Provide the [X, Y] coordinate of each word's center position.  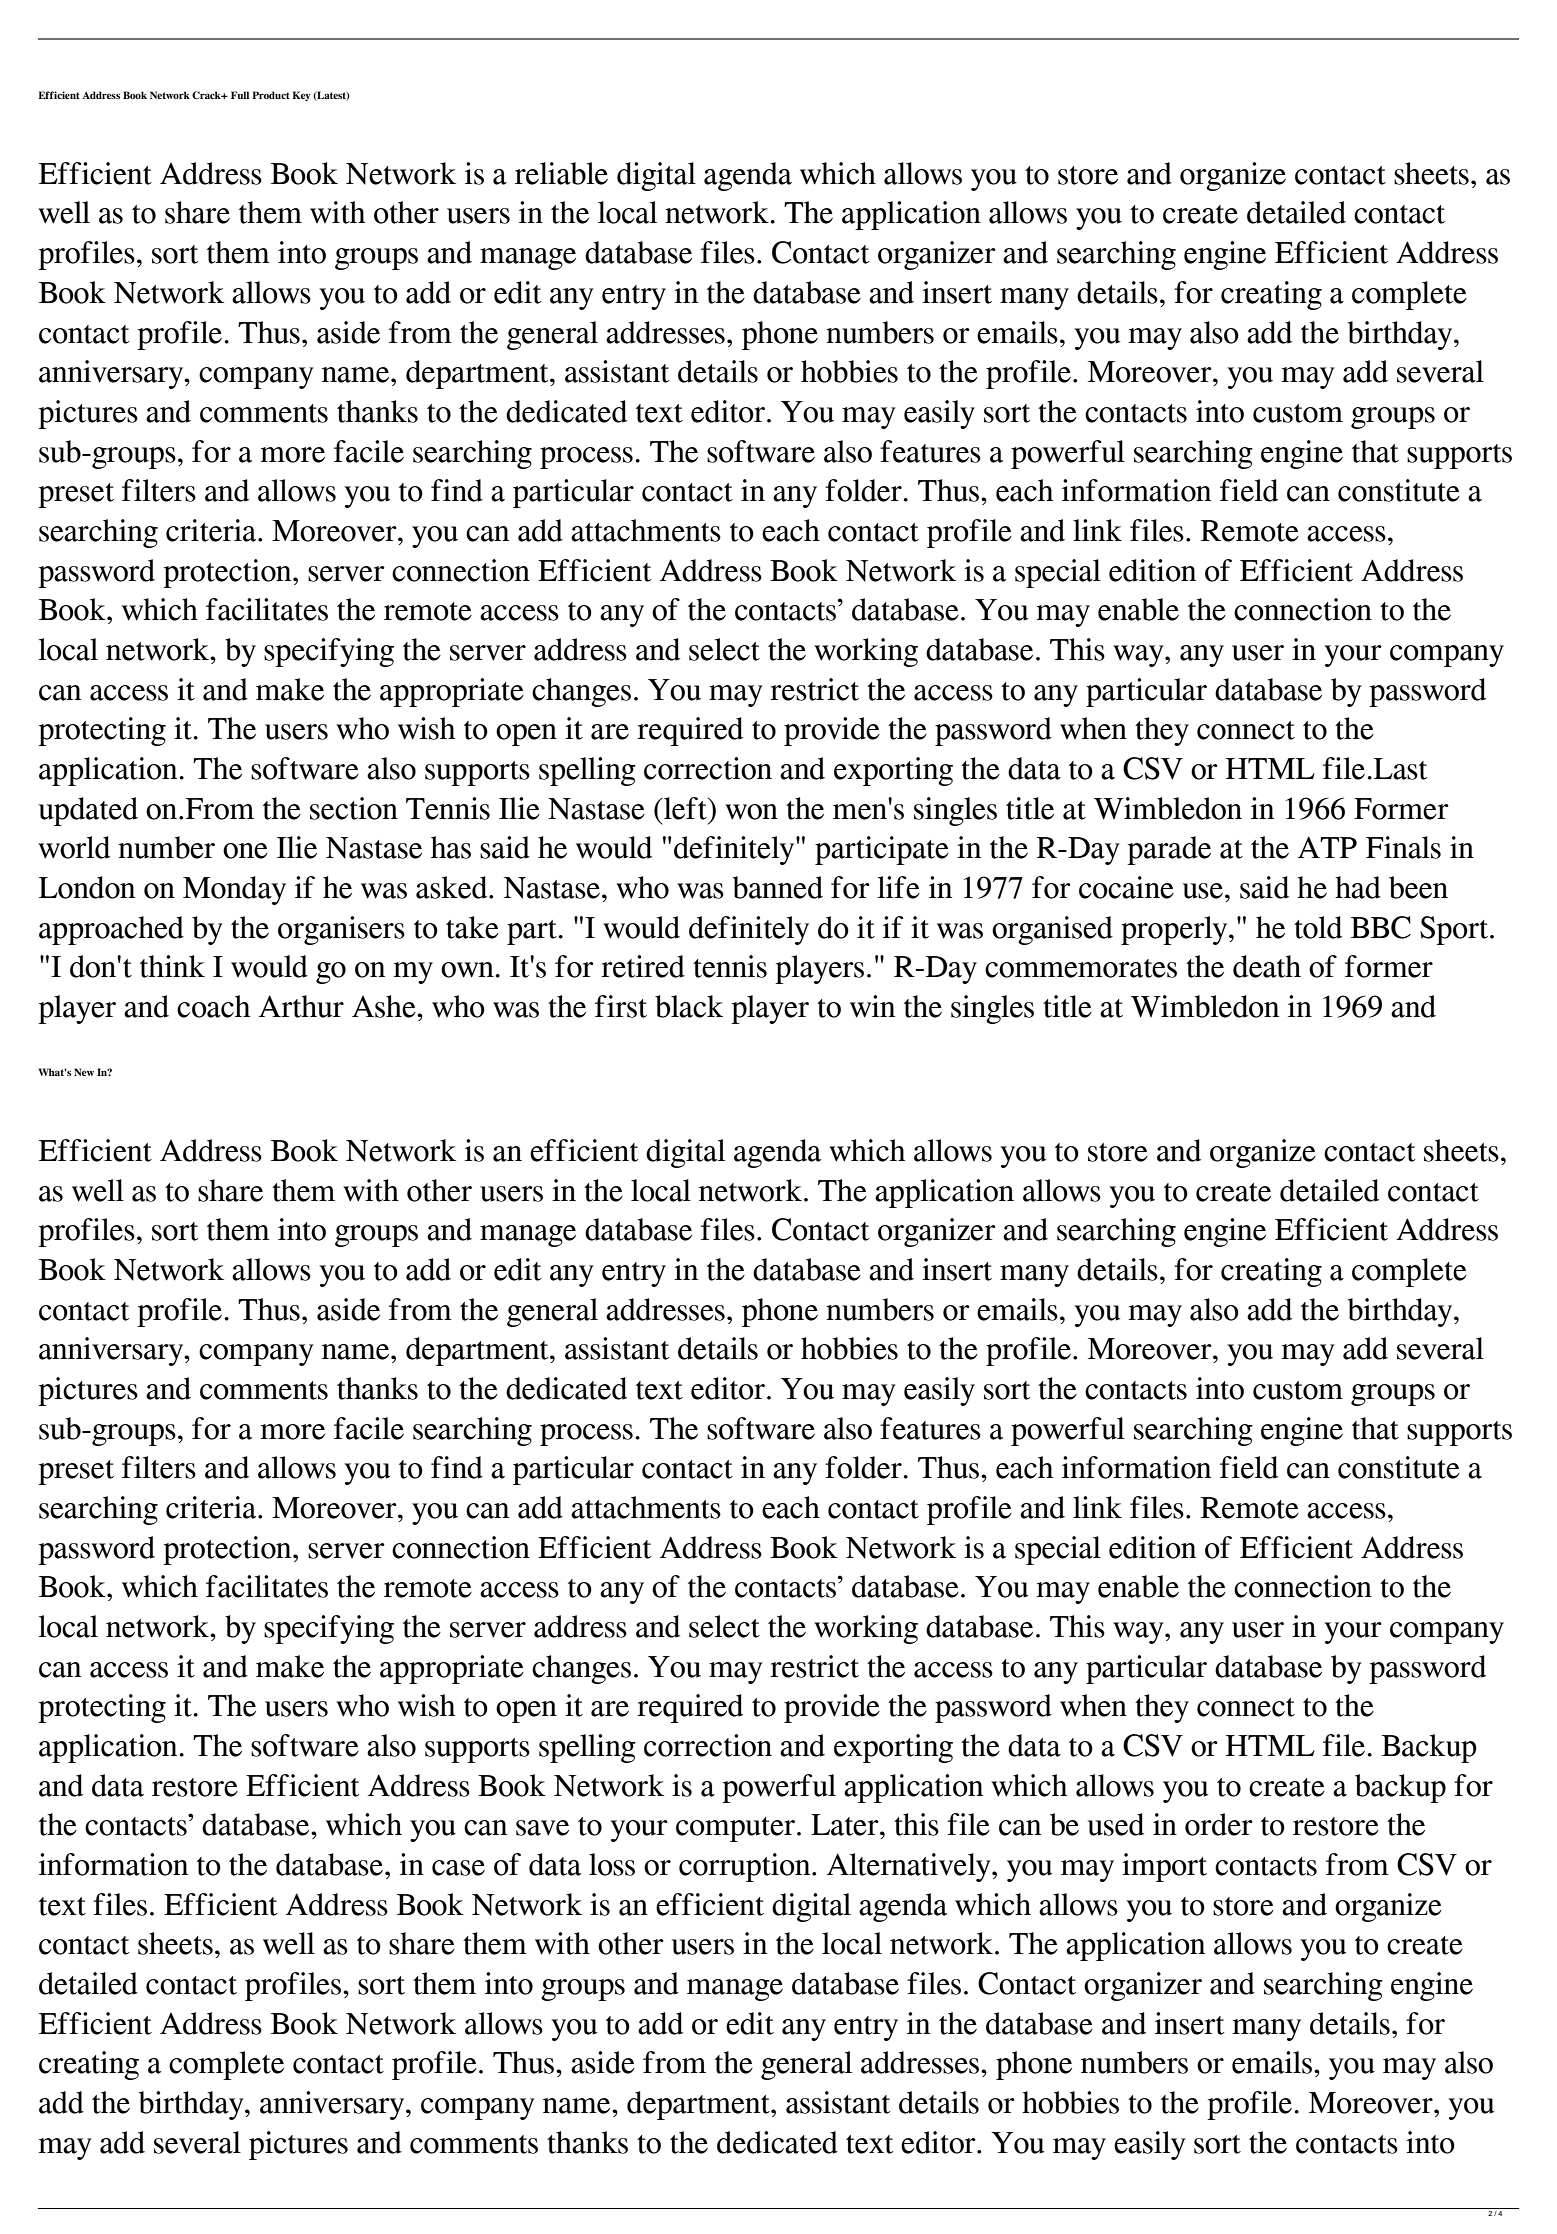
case [458, 1868]
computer [737, 1829]
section [354, 808]
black [689, 1006]
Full [240, 95]
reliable [561, 173]
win [872, 1006]
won [751, 812]
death [1267, 966]
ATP [1327, 847]
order [1219, 1824]
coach [213, 1006]
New [84, 1072]
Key [301, 96]
